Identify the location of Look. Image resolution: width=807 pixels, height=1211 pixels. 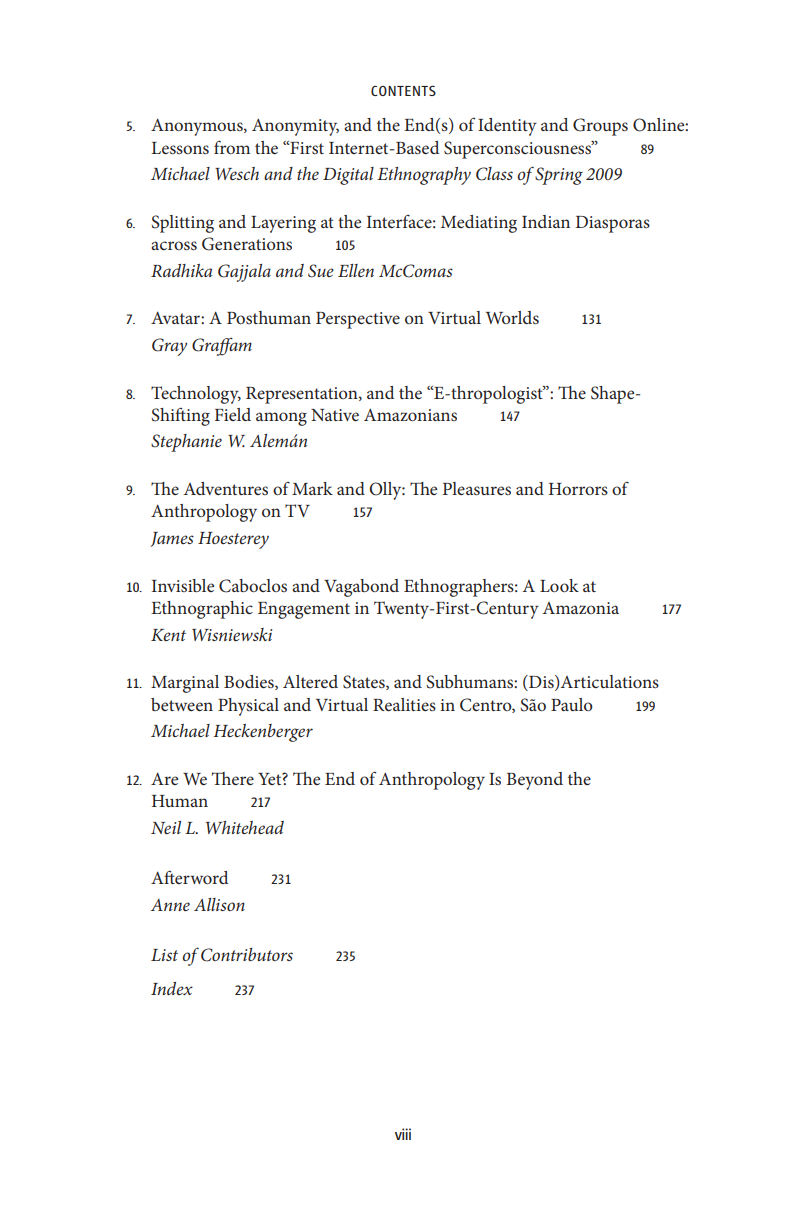
(559, 585).
